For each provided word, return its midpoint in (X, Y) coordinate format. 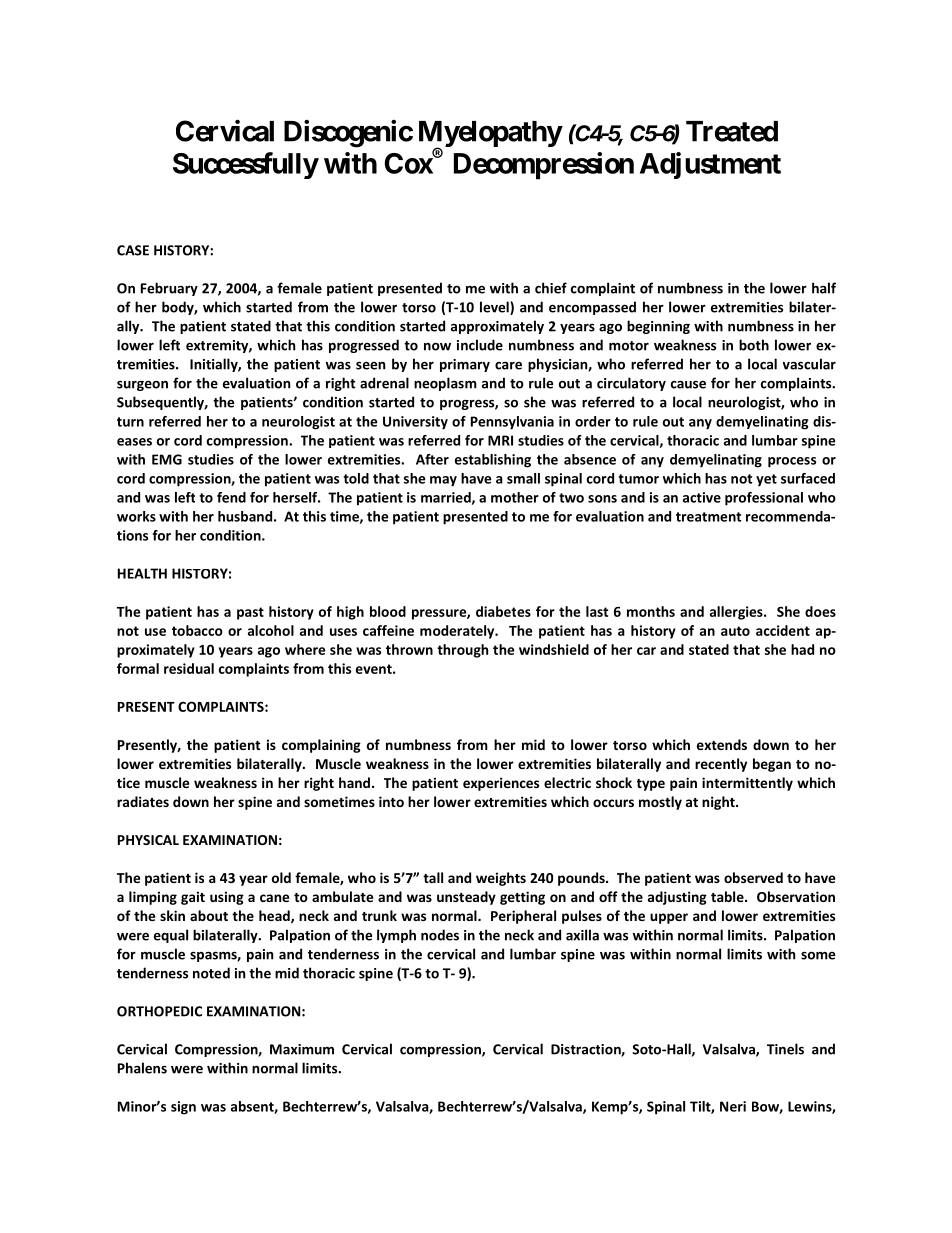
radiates (143, 801)
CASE (133, 250)
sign (183, 1108)
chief (551, 288)
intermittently (747, 784)
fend (231, 497)
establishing (493, 461)
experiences (501, 784)
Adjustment (710, 165)
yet (766, 480)
